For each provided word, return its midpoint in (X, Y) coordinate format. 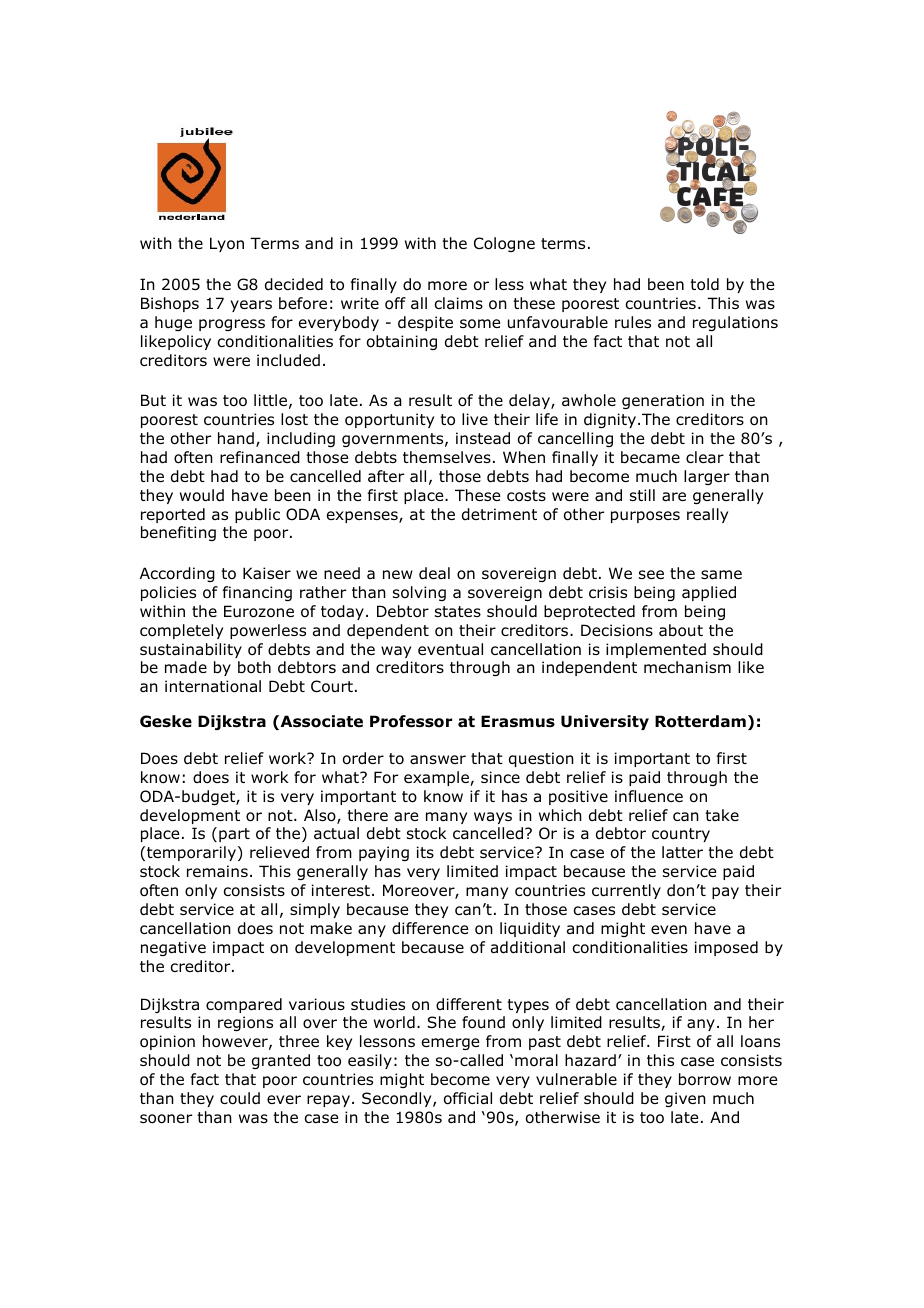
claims (459, 303)
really (707, 515)
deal (434, 573)
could (240, 1098)
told (704, 284)
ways (493, 818)
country (681, 835)
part (234, 835)
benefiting (178, 533)
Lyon (227, 244)
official (468, 1098)
